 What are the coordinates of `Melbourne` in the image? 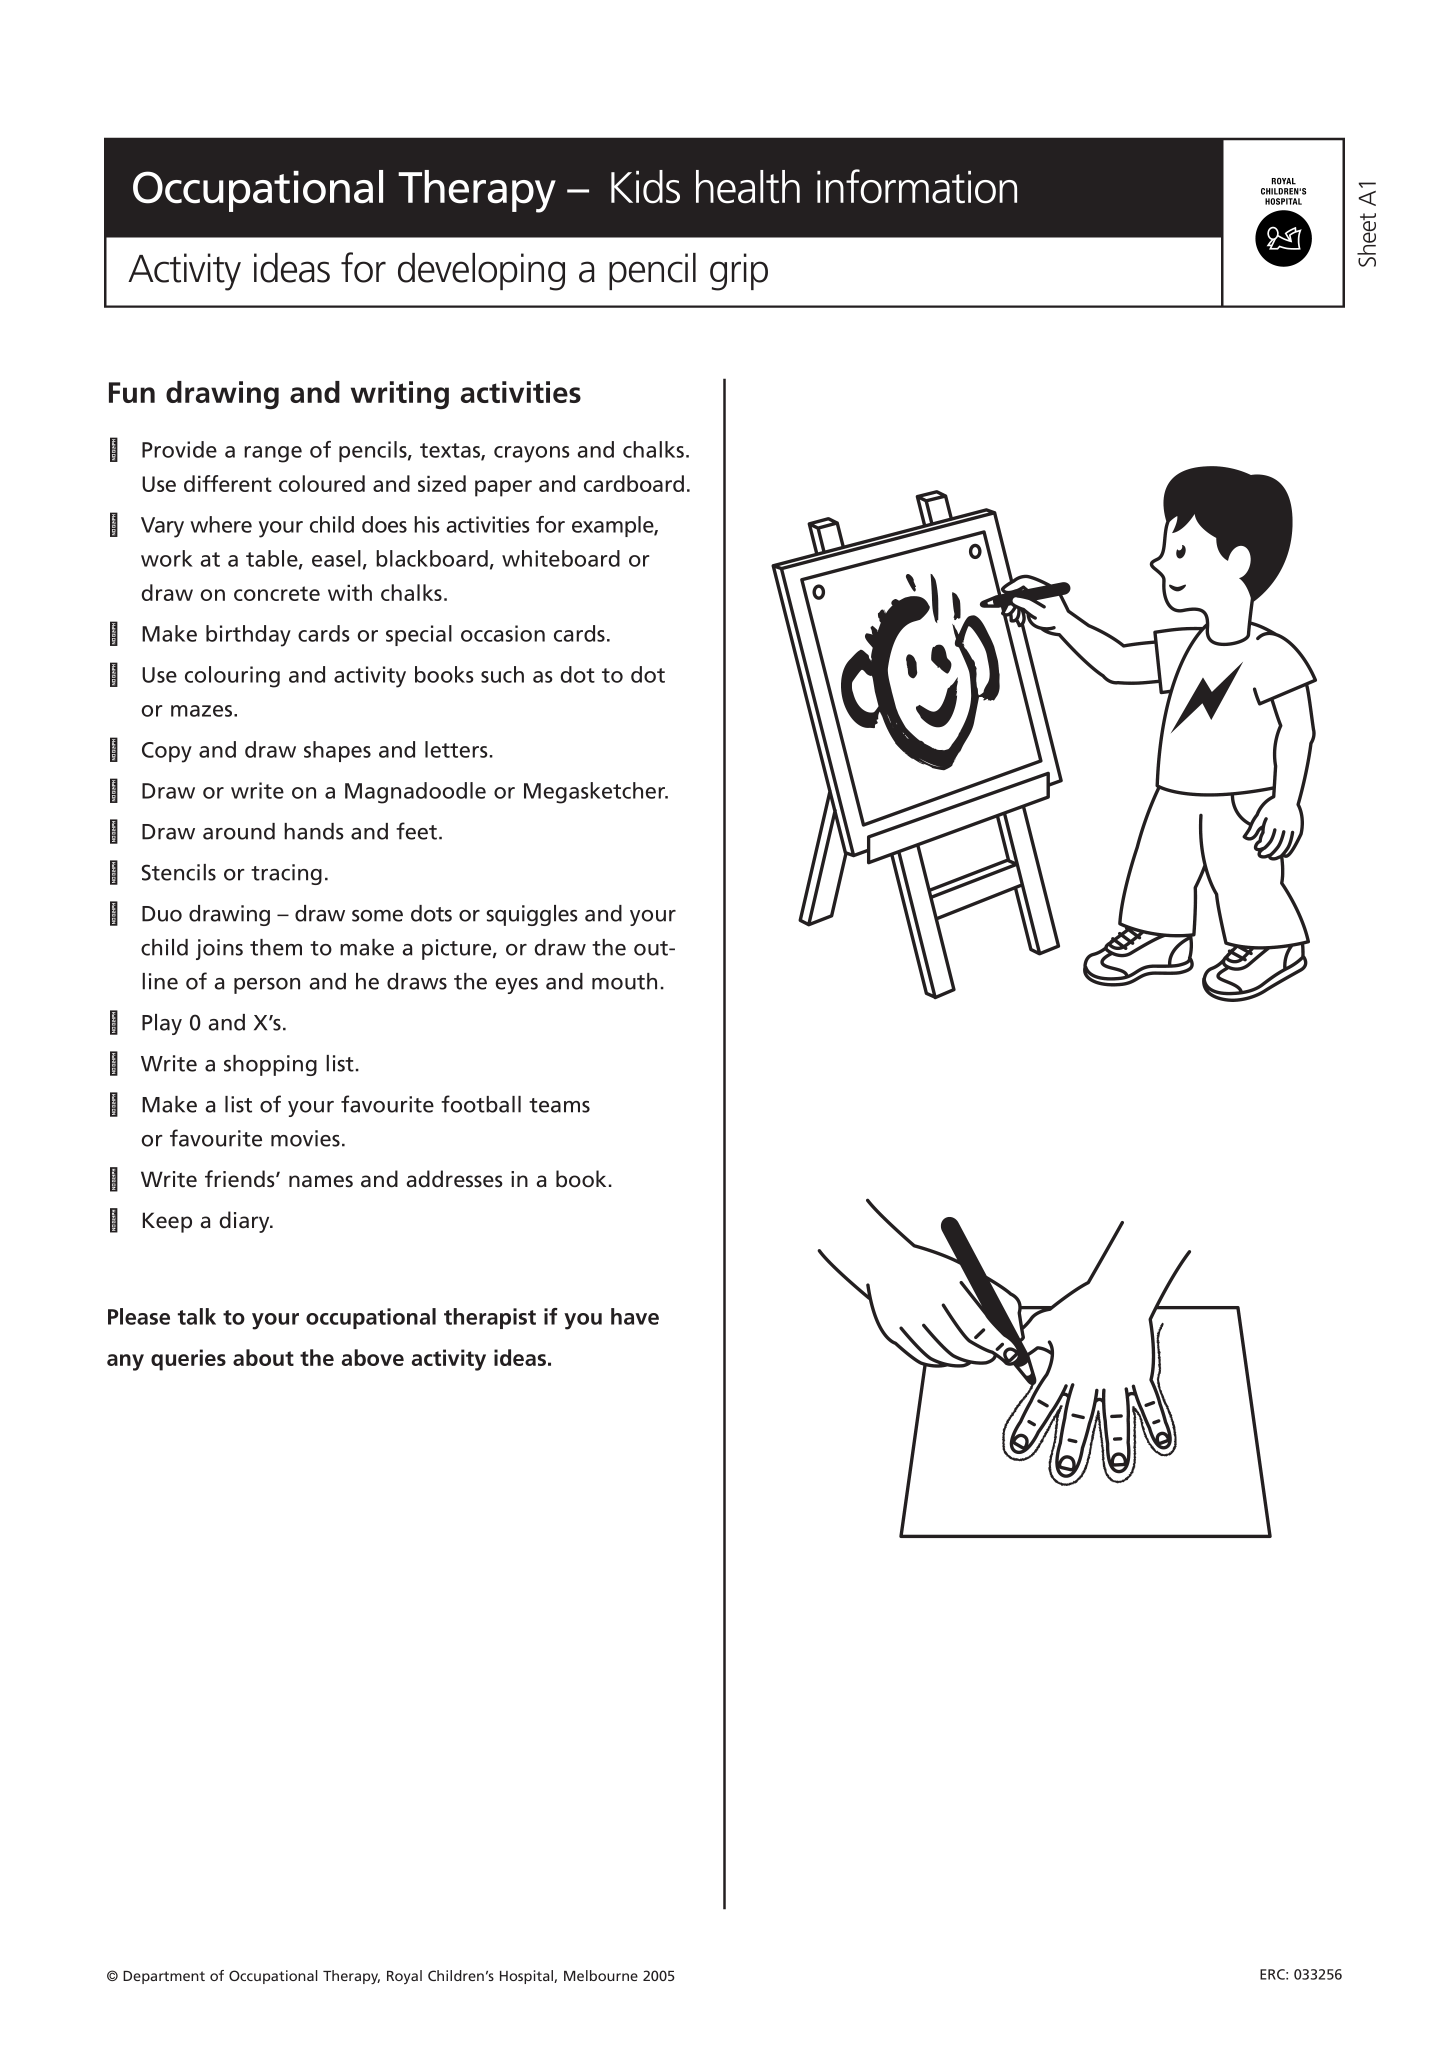 It's located at (601, 1975).
